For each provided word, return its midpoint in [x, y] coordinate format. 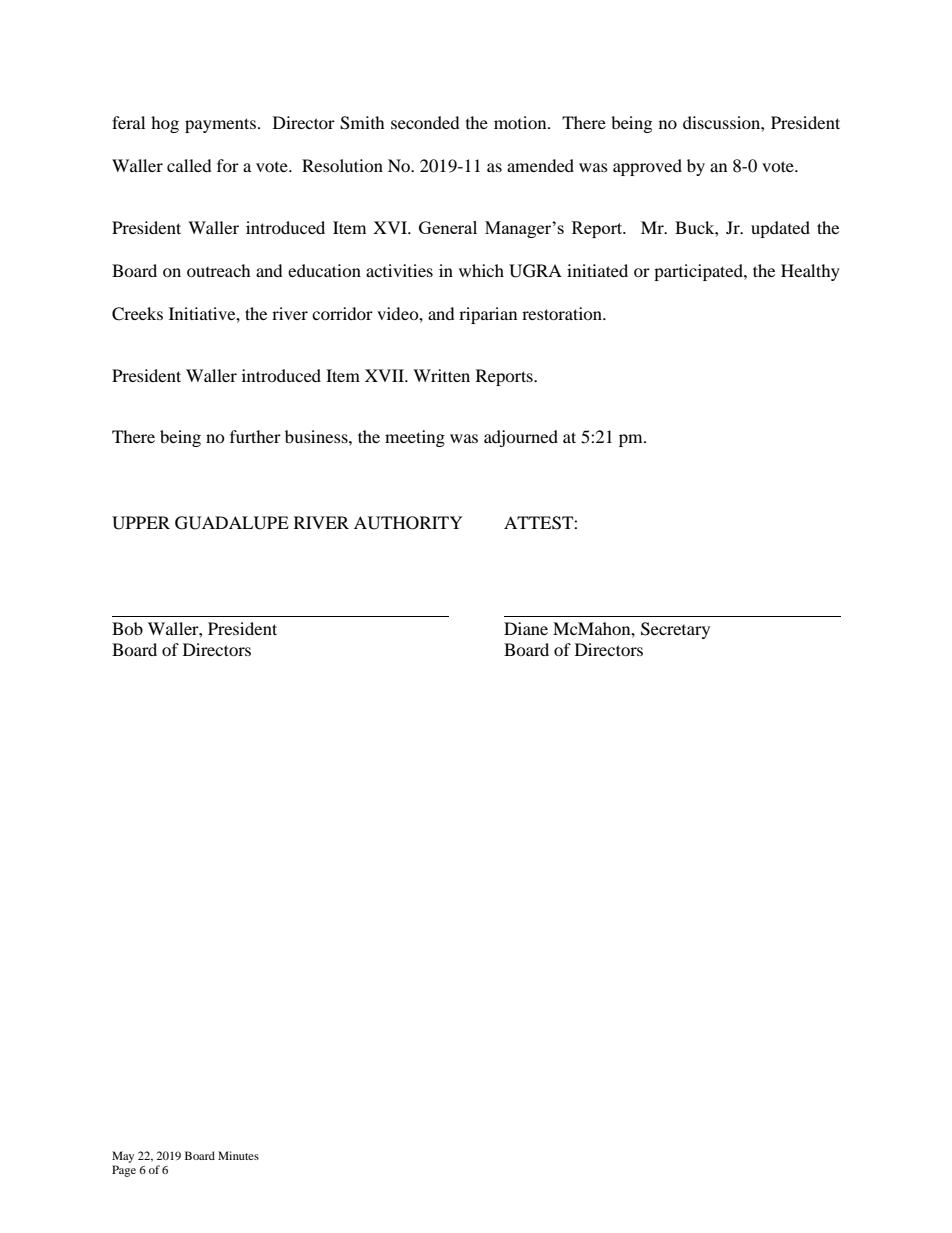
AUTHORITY [408, 523]
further [255, 436]
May [123, 1157]
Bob [127, 628]
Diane [526, 628]
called [189, 165]
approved [647, 167]
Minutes [238, 1155]
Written [441, 375]
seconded [425, 122]
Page [124, 1171]
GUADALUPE [232, 523]
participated [699, 272]
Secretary [675, 630]
